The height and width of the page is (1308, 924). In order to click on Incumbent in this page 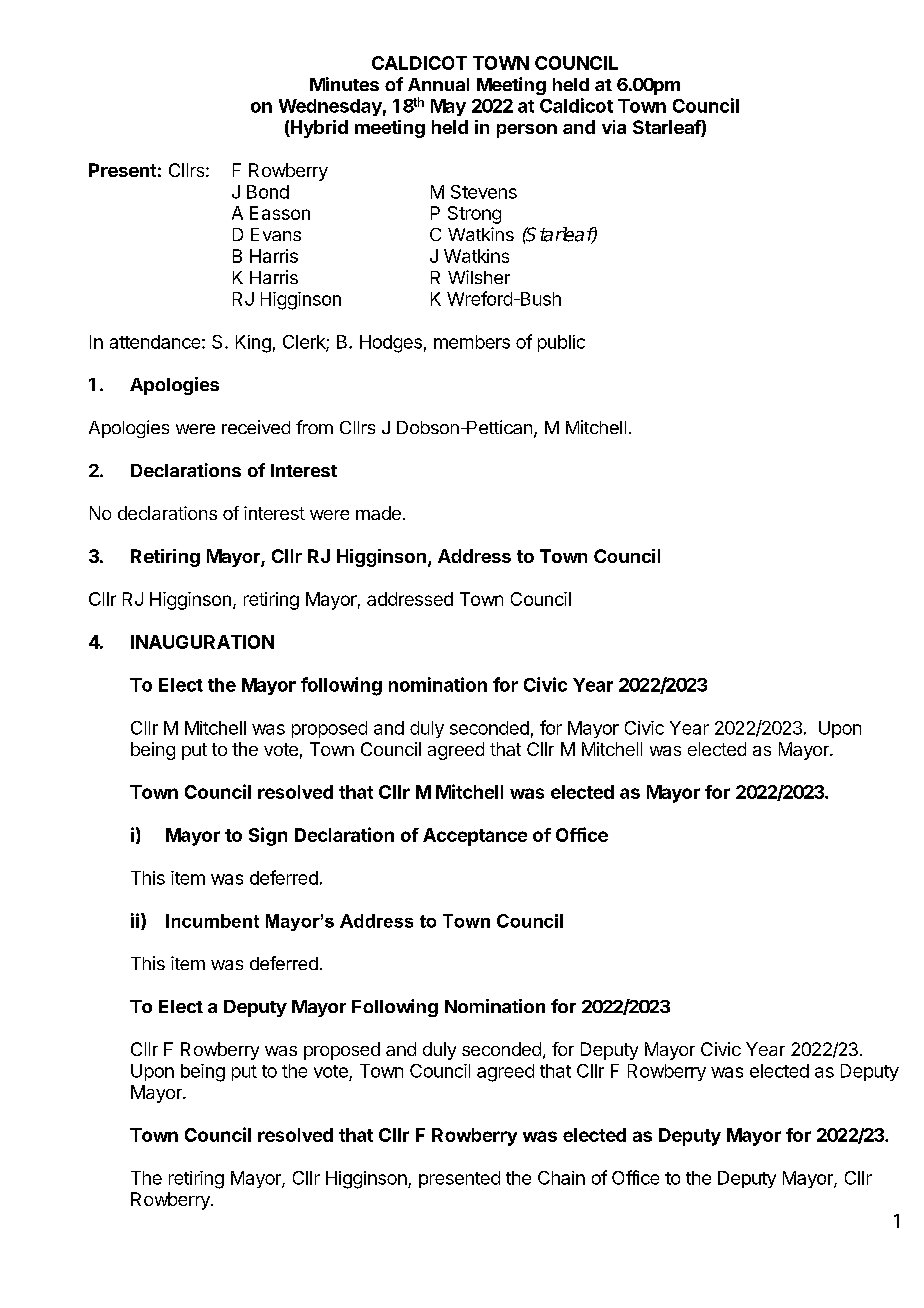, I will do `click(212, 921)`.
